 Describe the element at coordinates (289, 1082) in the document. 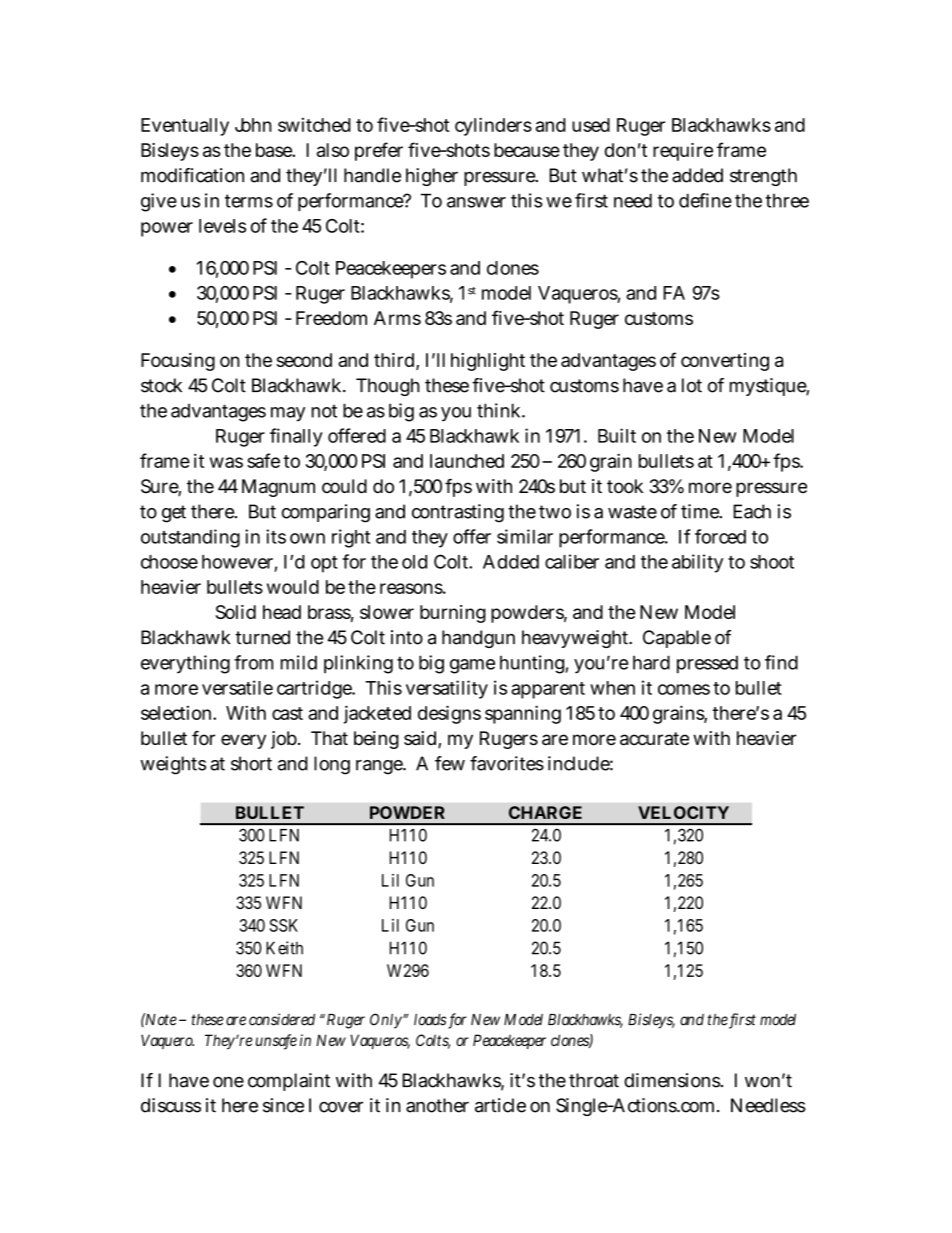

I see `complaint` at that location.
